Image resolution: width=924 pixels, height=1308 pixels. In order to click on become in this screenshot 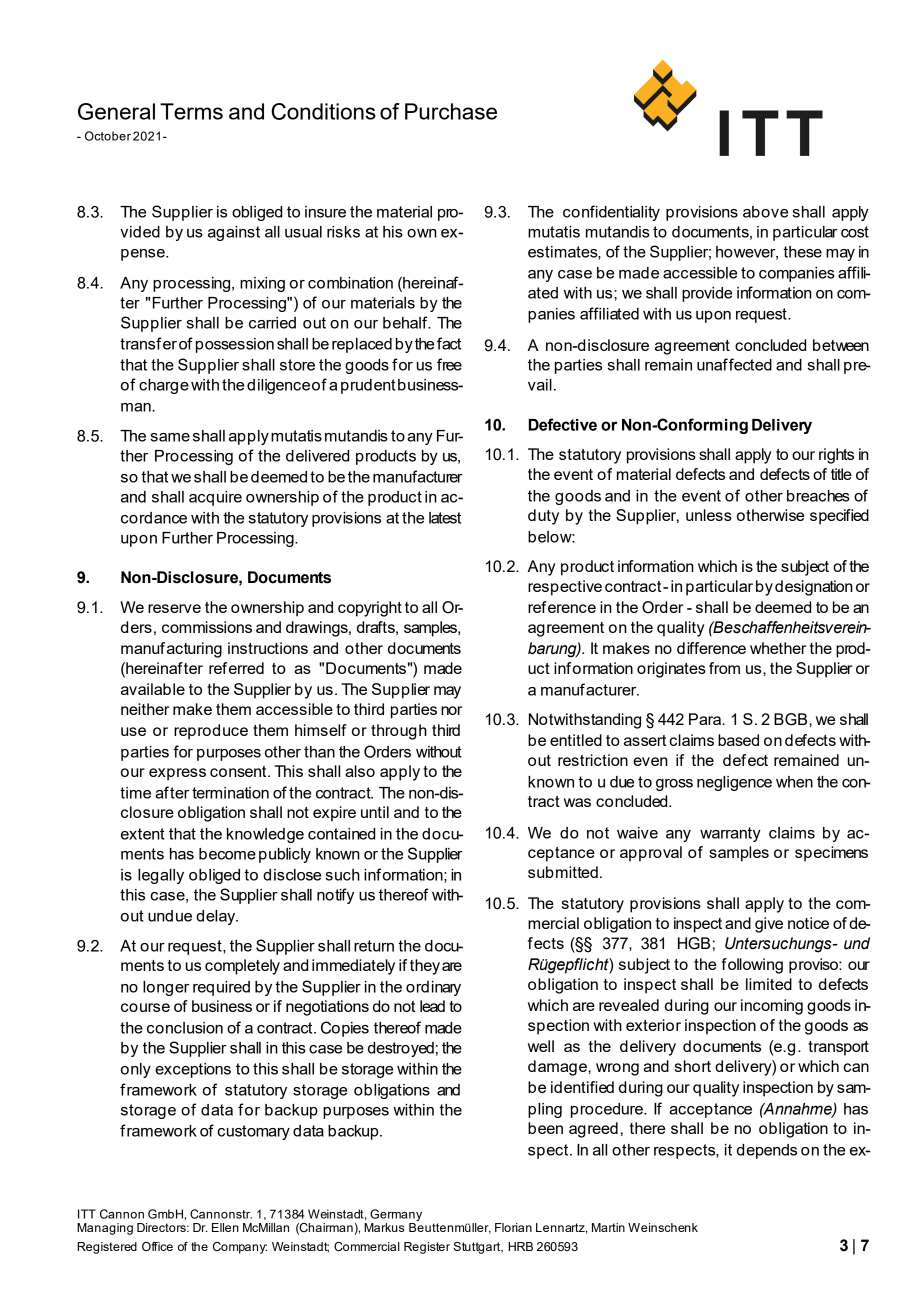, I will do `click(227, 854)`.
